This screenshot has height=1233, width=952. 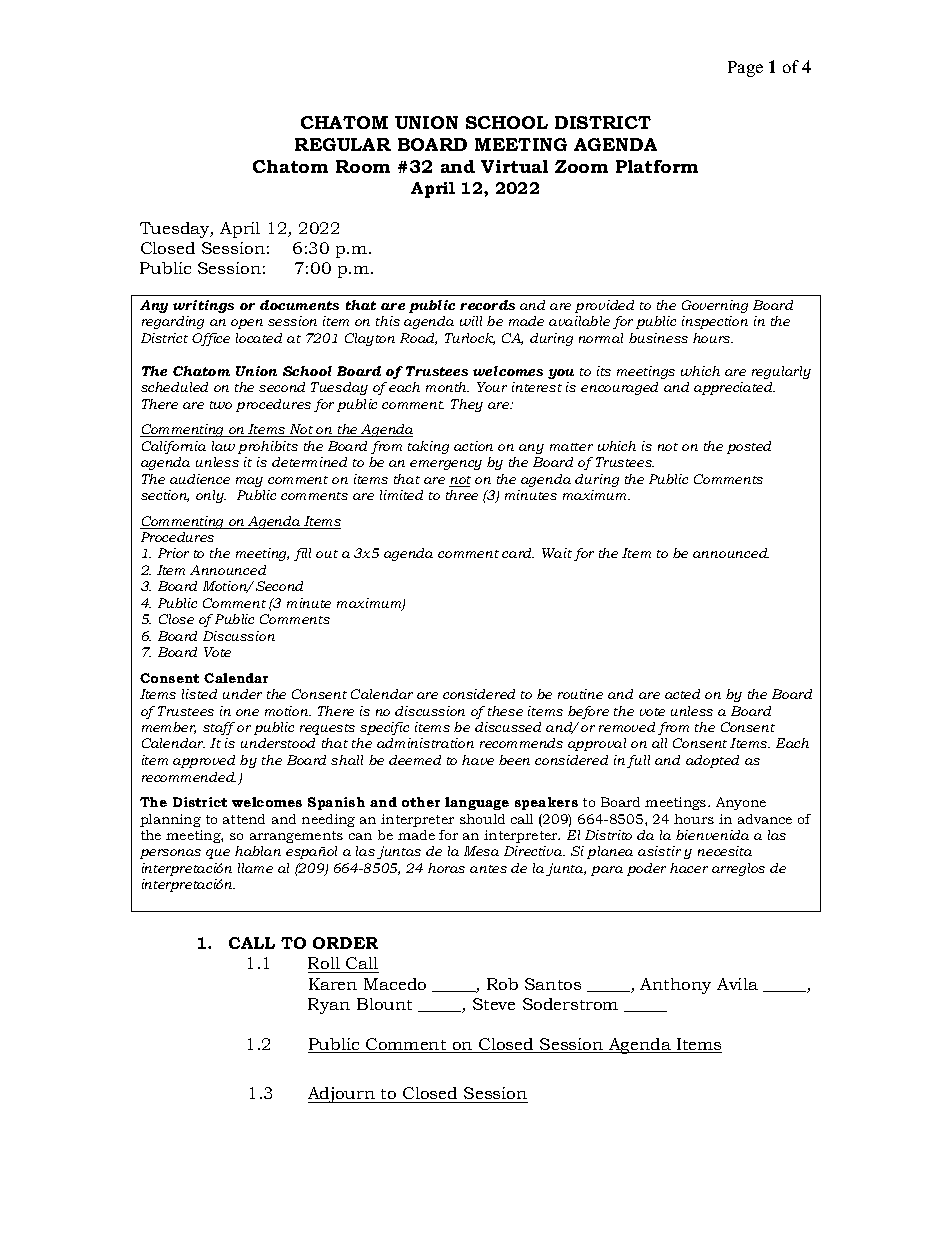 What do you see at coordinates (745, 69) in the screenshot?
I see `Page` at bounding box center [745, 69].
